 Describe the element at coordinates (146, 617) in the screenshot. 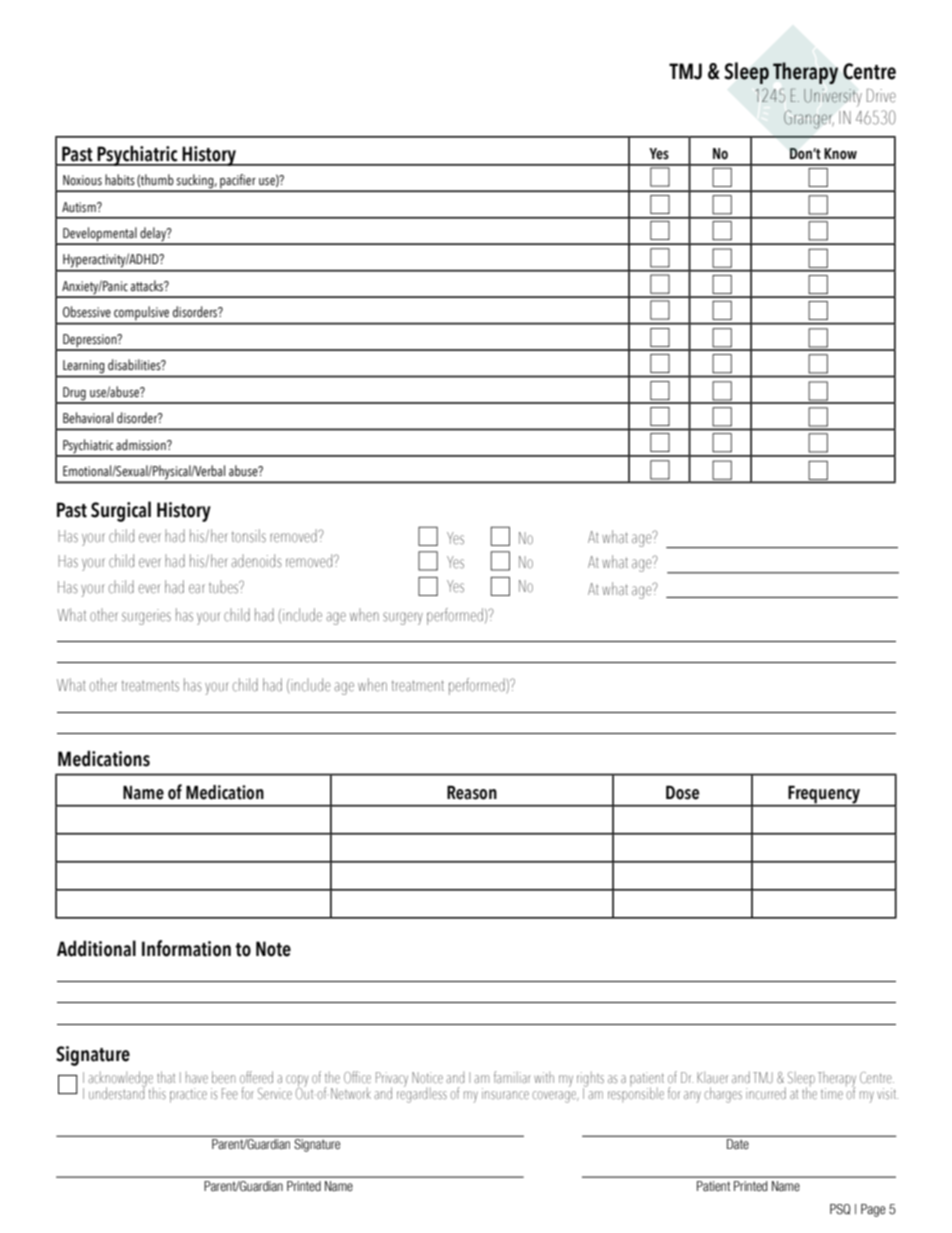

I see `surgeries` at that location.
